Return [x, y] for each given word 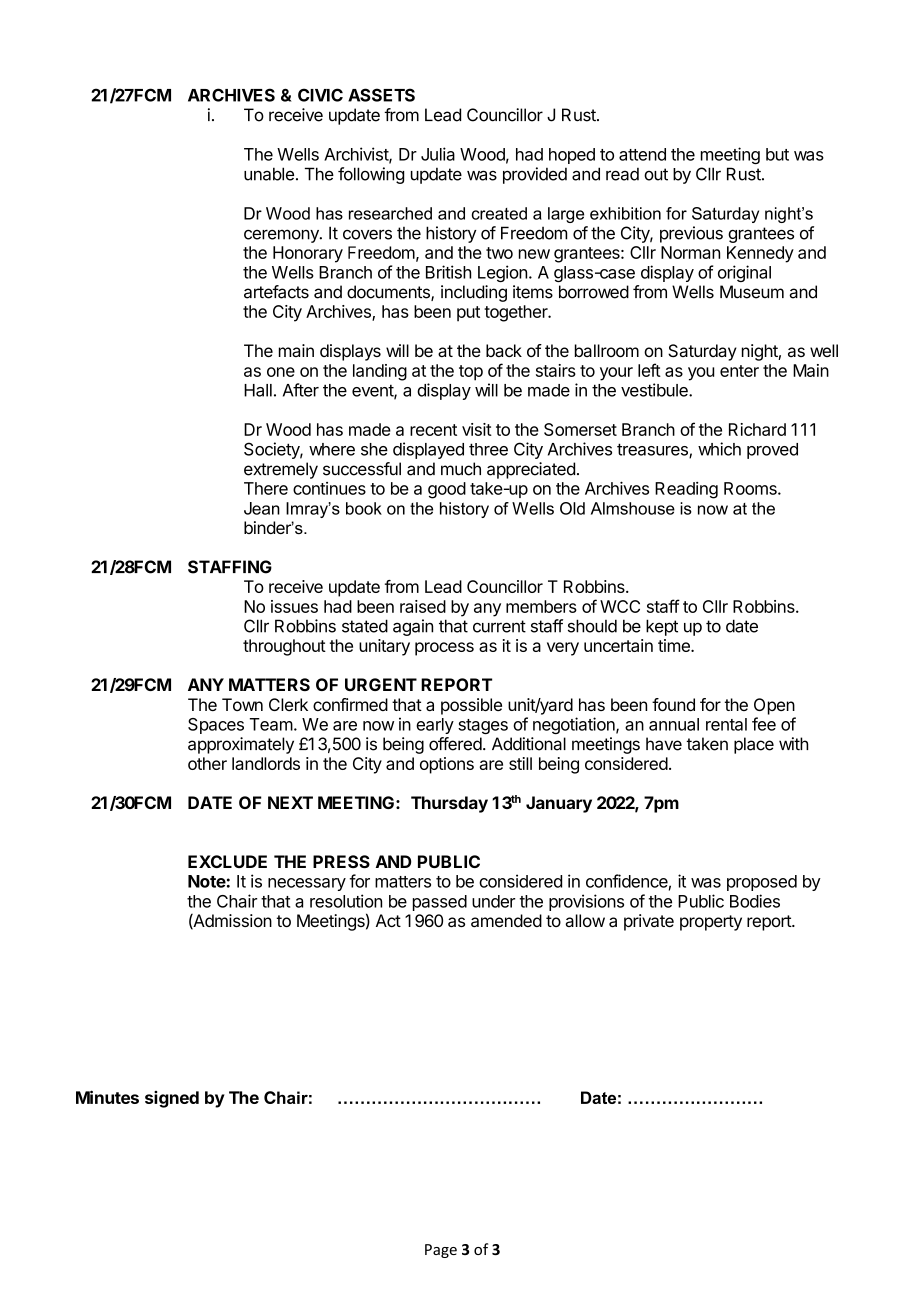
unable [269, 174]
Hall [258, 390]
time [675, 645]
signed [172, 1099]
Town [242, 704]
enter [739, 371]
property [711, 923]
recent [433, 430]
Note [207, 881]
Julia [438, 154]
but [777, 154]
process [444, 649]
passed [440, 903]
